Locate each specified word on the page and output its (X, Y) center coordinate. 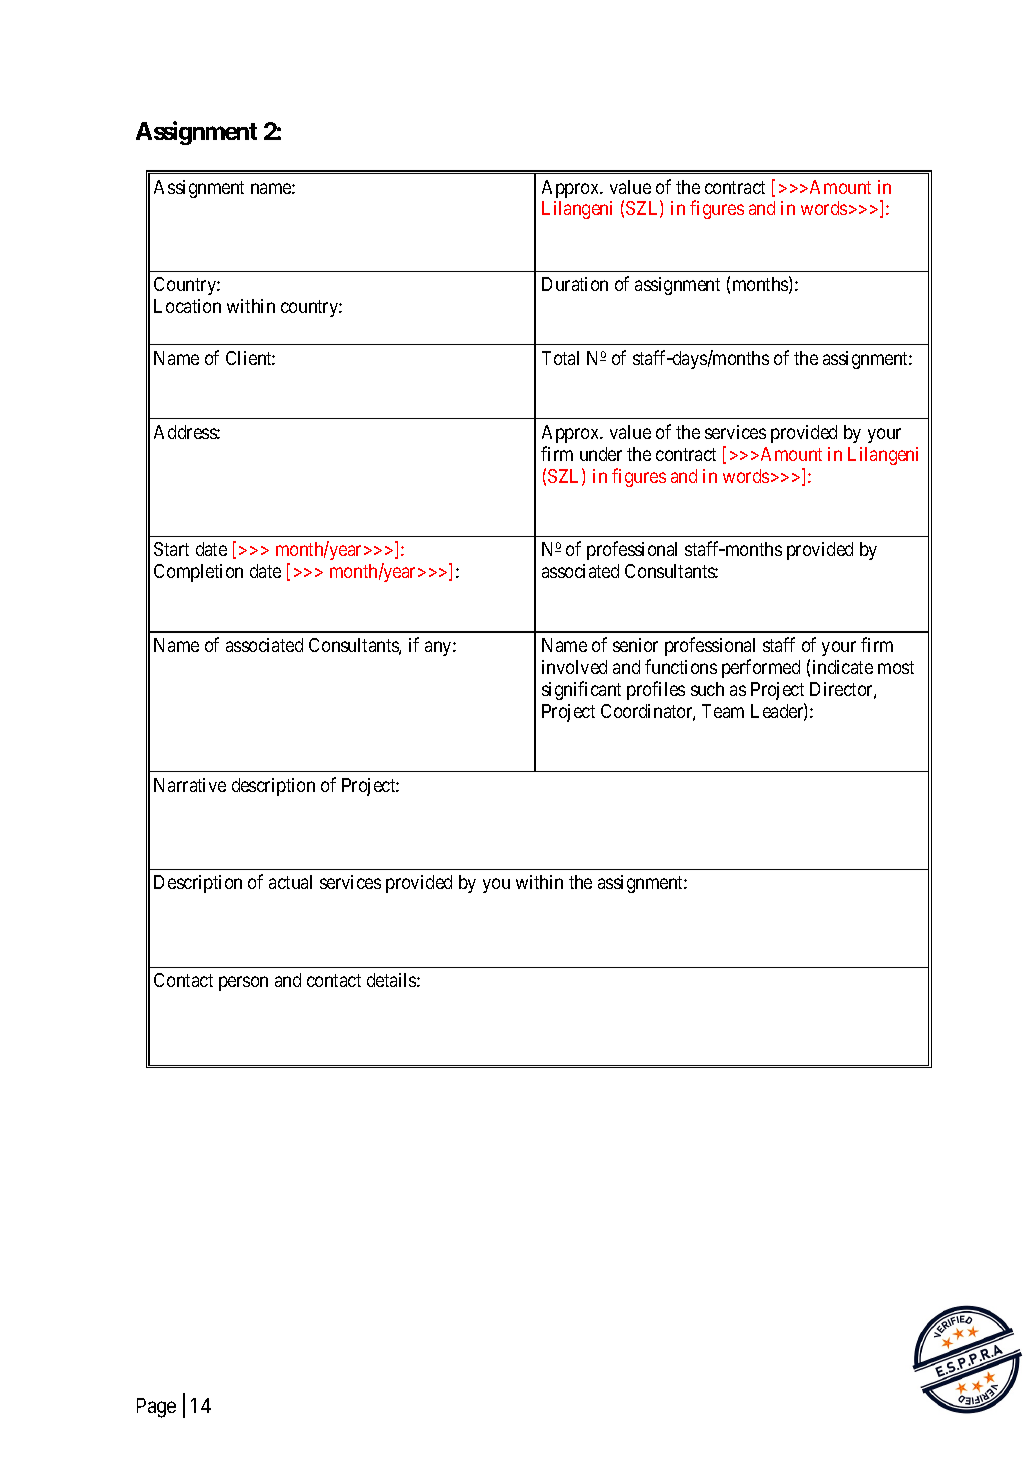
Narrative (190, 785)
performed (761, 668)
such (707, 689)
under (601, 454)
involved (574, 667)
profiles (656, 690)
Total (560, 358)
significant (581, 690)
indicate (843, 667)
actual (290, 882)
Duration (575, 284)
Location (187, 306)
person (243, 983)
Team (723, 711)
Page (156, 1408)
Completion (198, 573)
